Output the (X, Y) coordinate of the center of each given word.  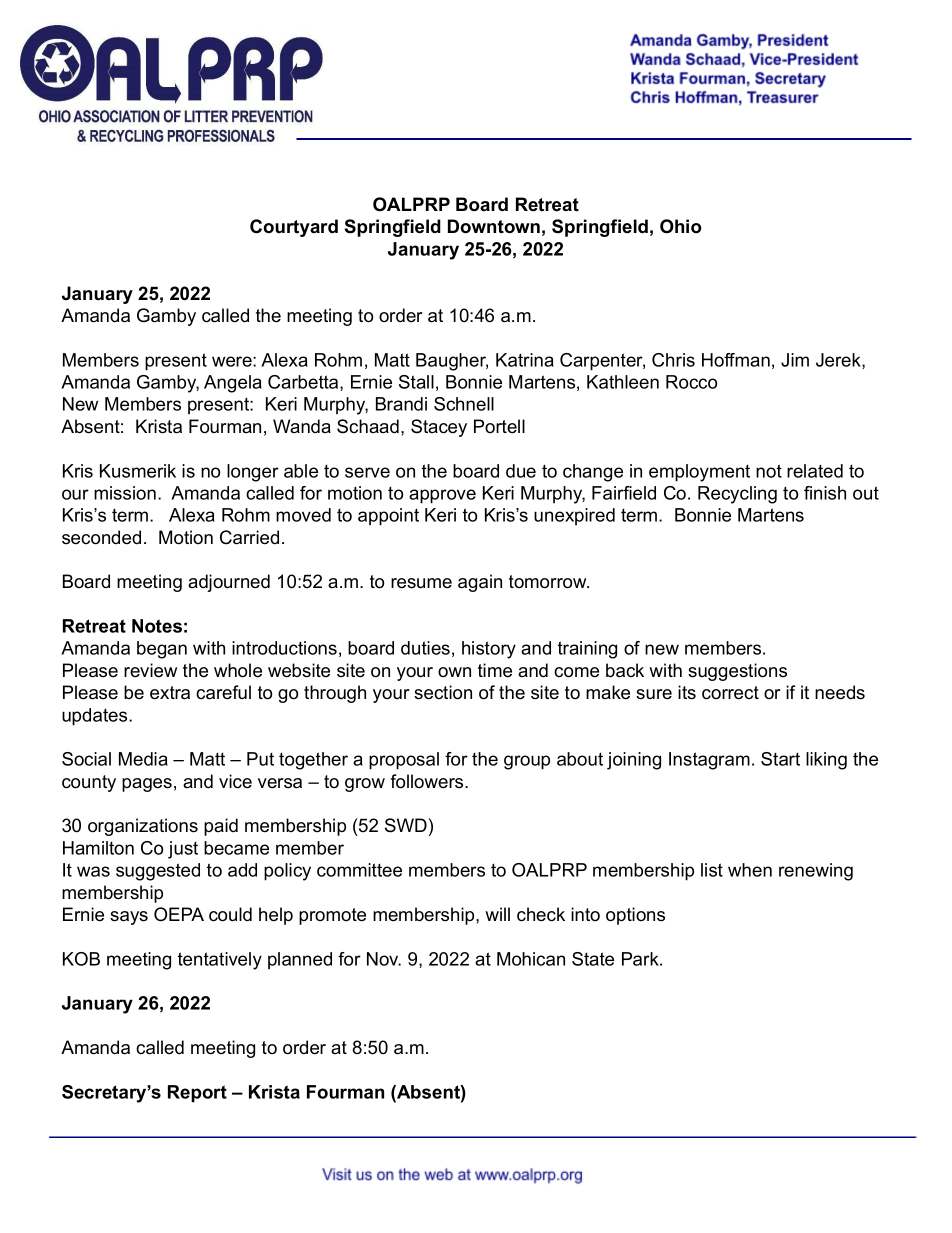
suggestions (737, 672)
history (489, 650)
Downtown (494, 226)
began (162, 650)
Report (197, 1093)
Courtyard (294, 228)
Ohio (681, 226)
